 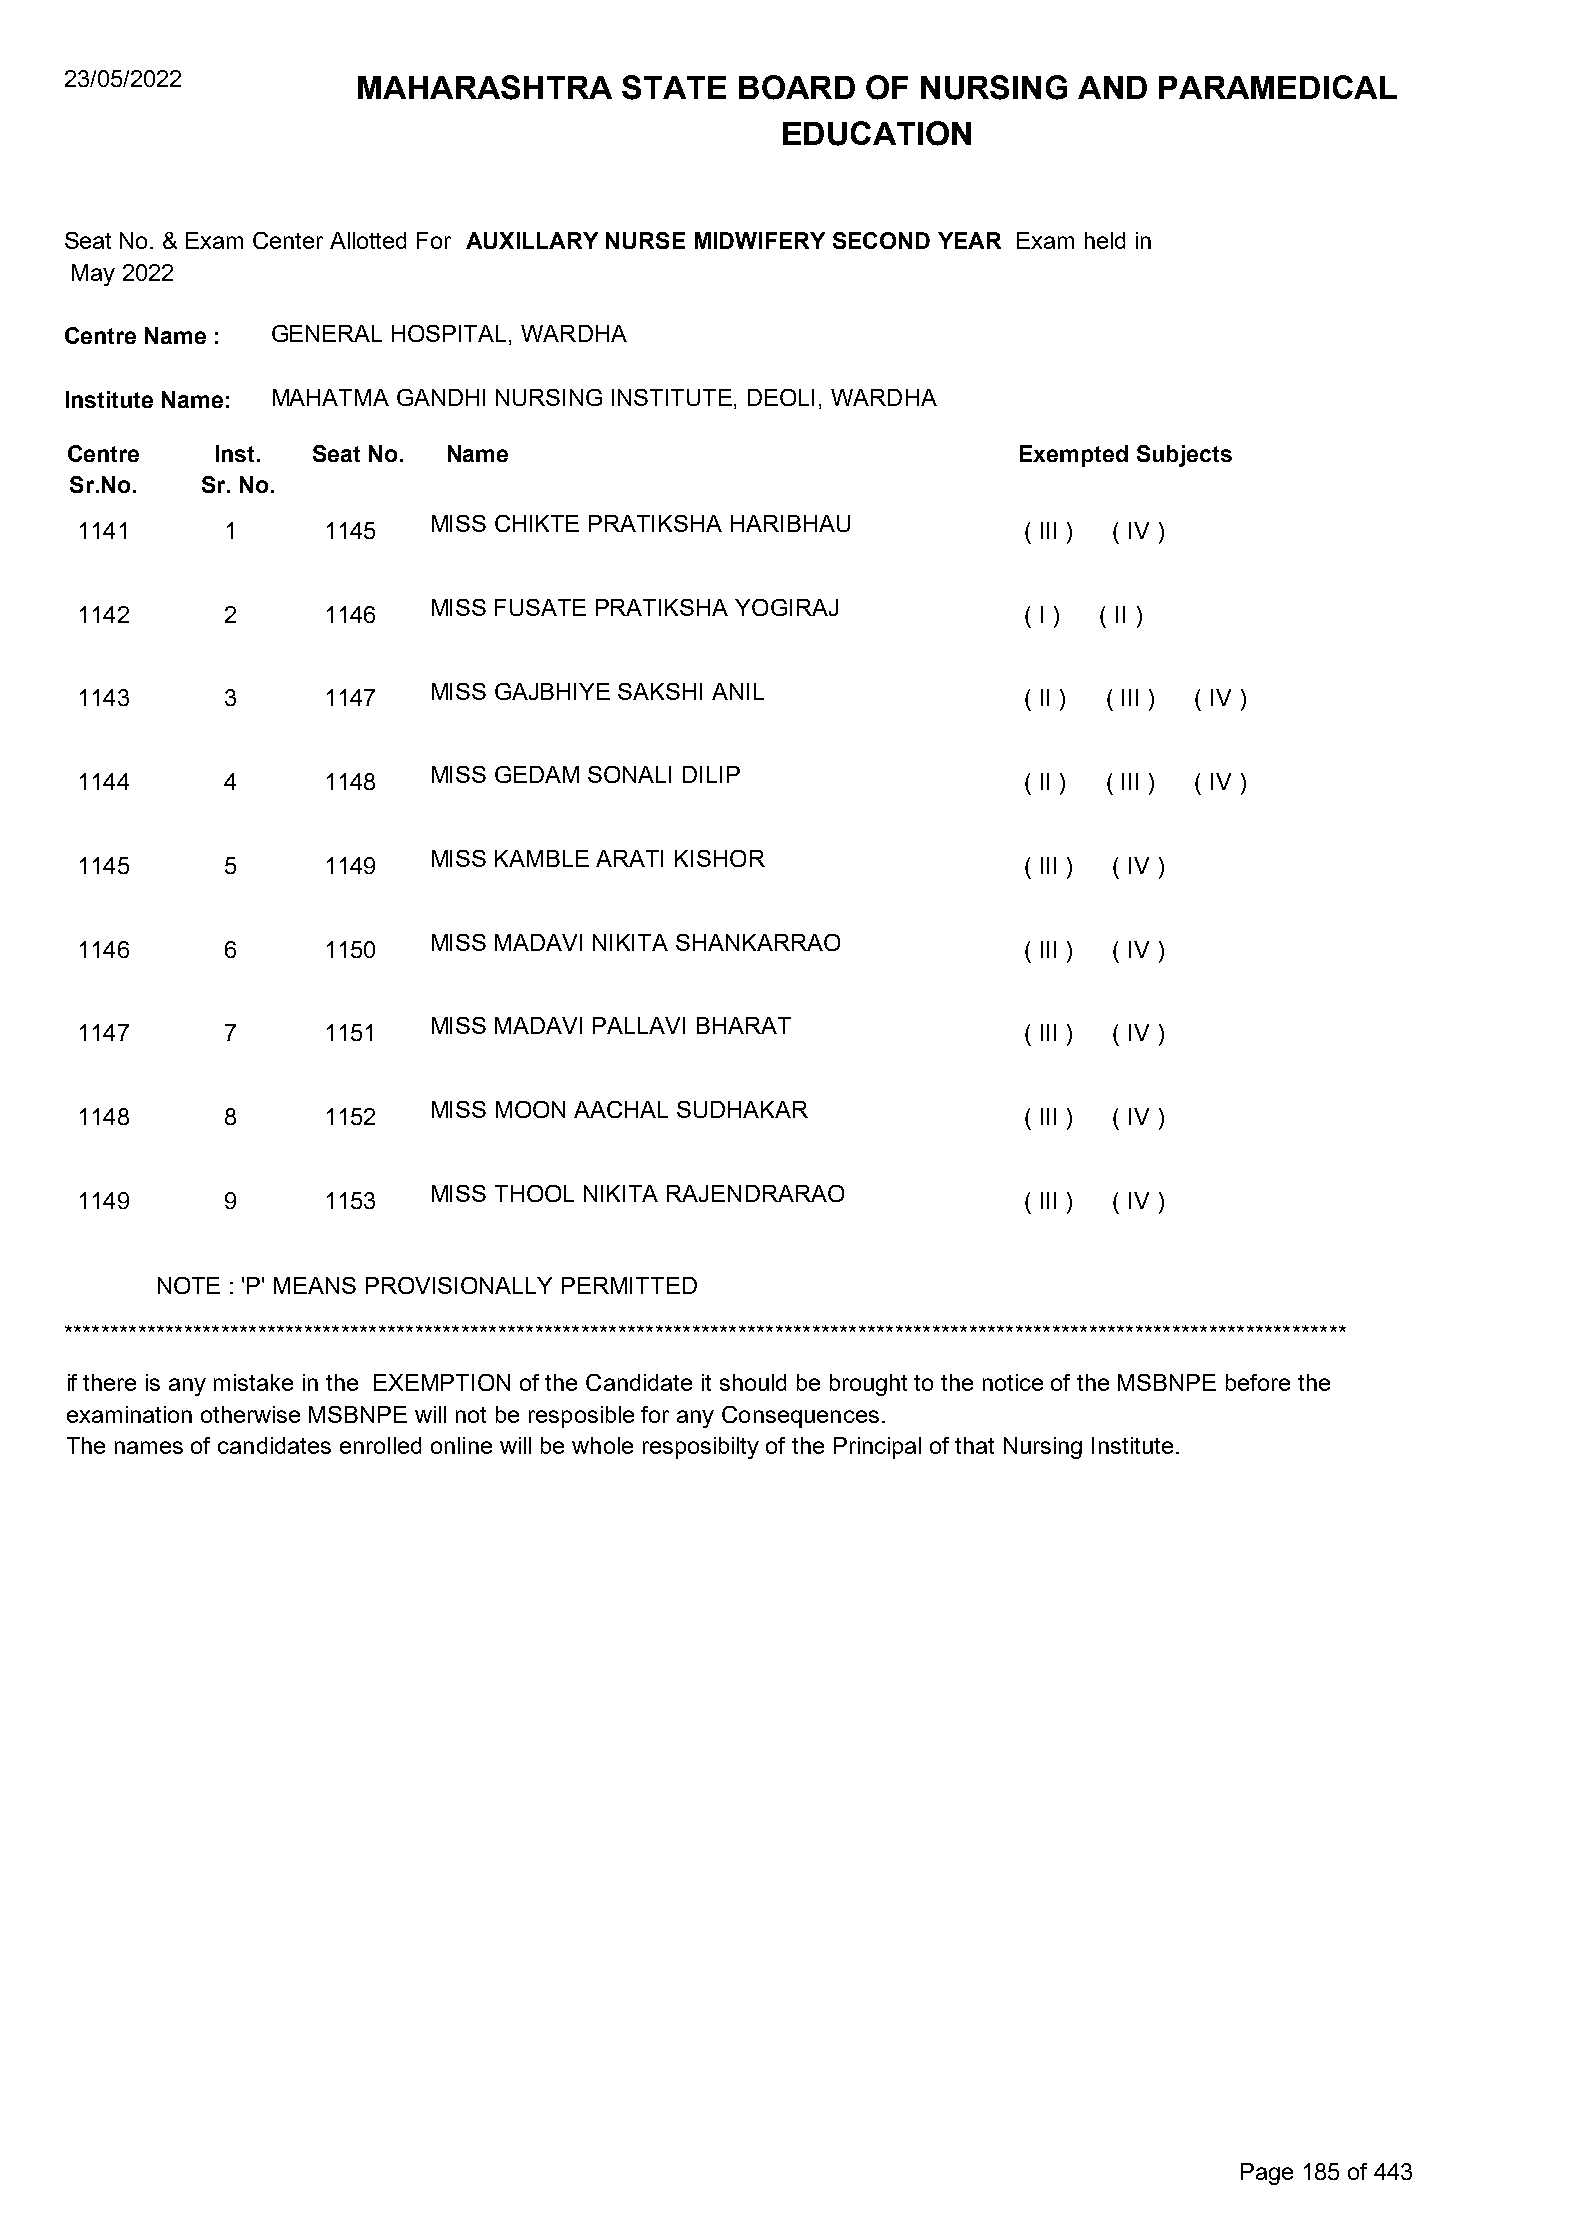 What do you see at coordinates (1258, 1382) in the document?
I see `before` at bounding box center [1258, 1382].
